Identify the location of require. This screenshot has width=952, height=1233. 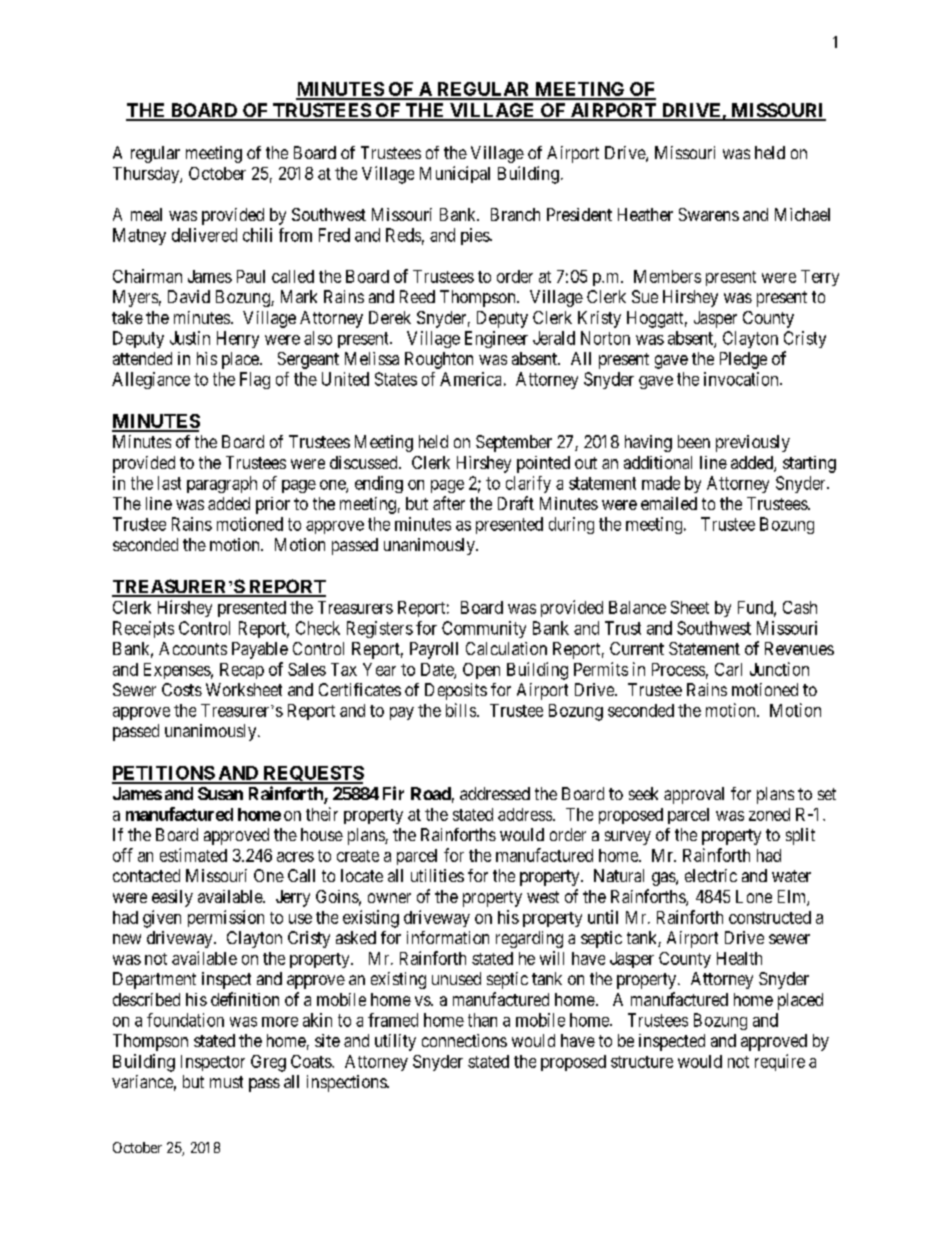
(780, 1062).
